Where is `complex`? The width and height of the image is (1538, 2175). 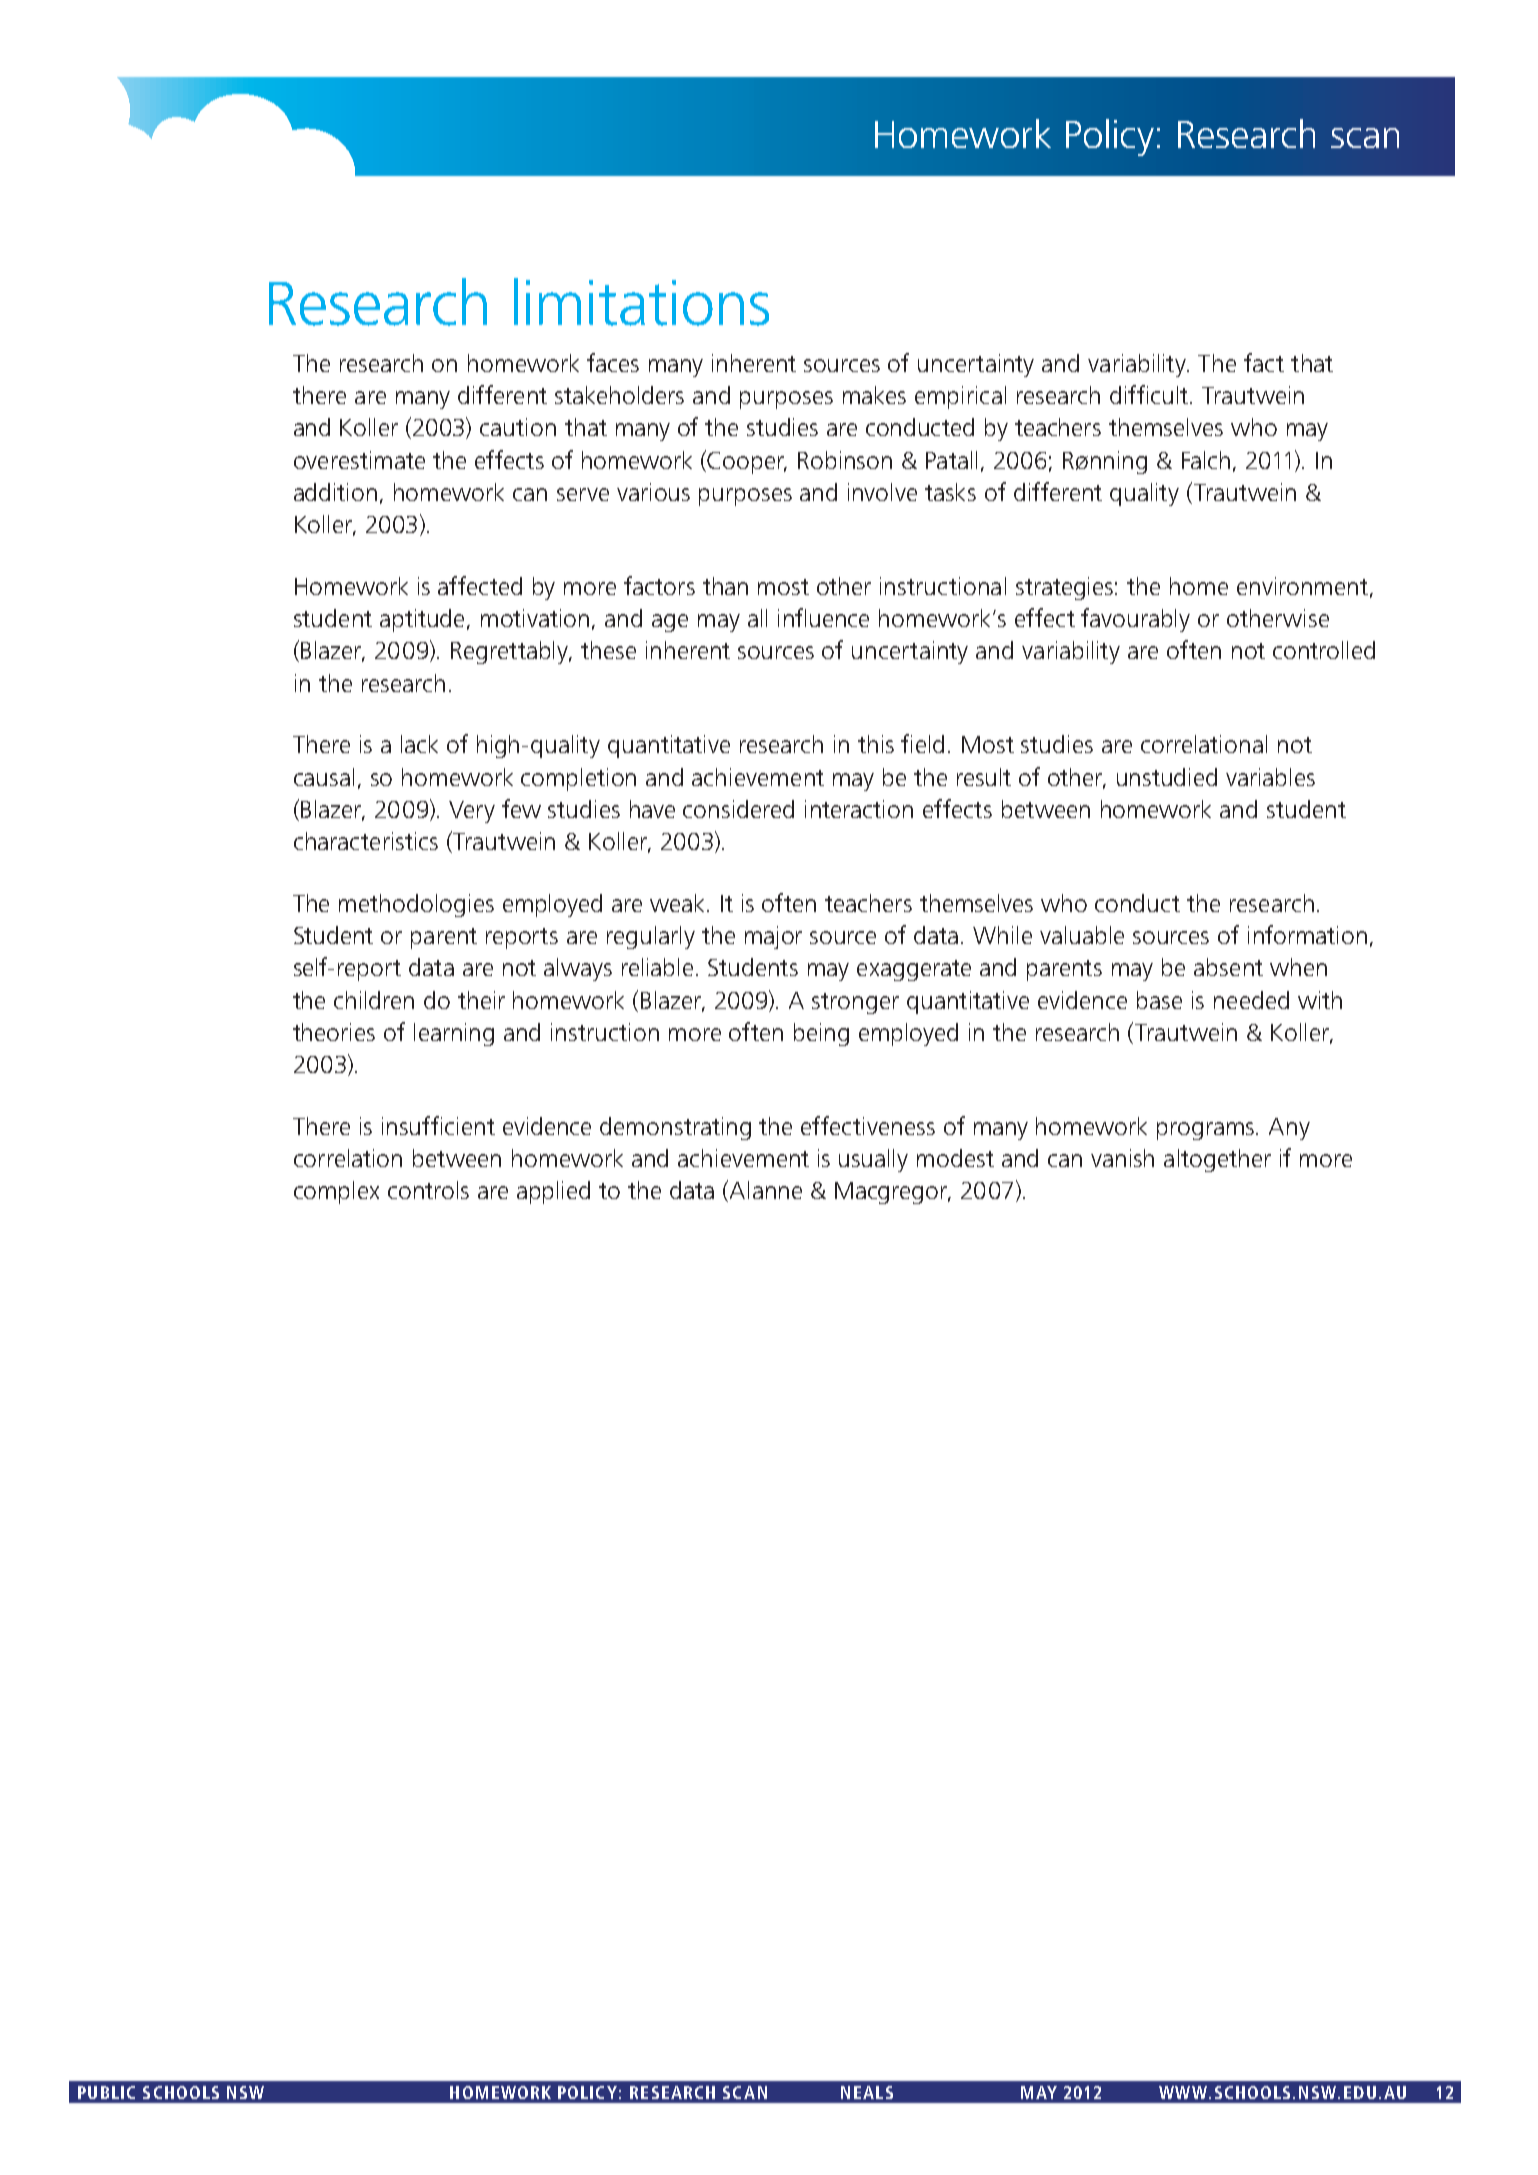 complex is located at coordinates (336, 1192).
